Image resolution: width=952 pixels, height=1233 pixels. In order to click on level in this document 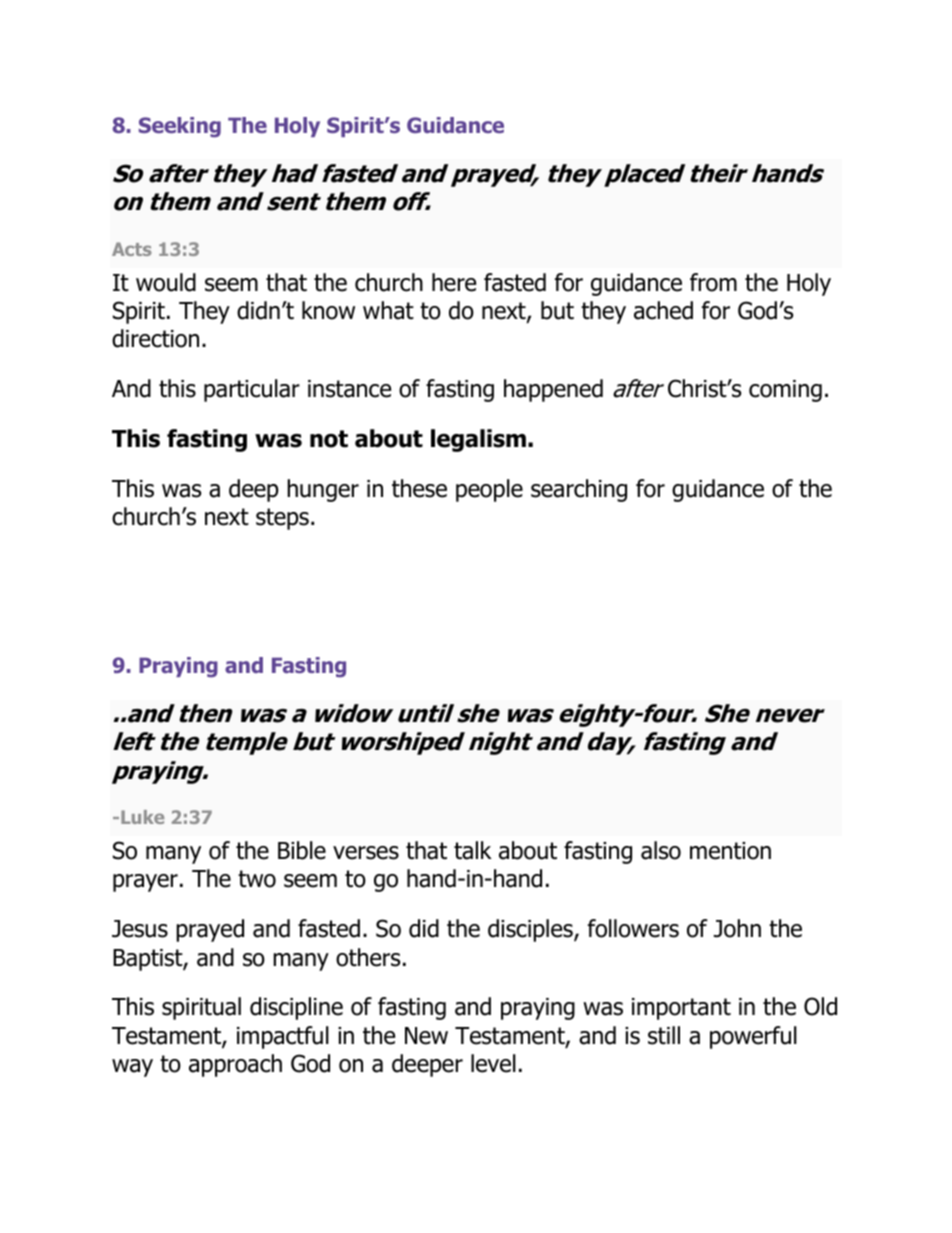, I will do `click(493, 1063)`.
